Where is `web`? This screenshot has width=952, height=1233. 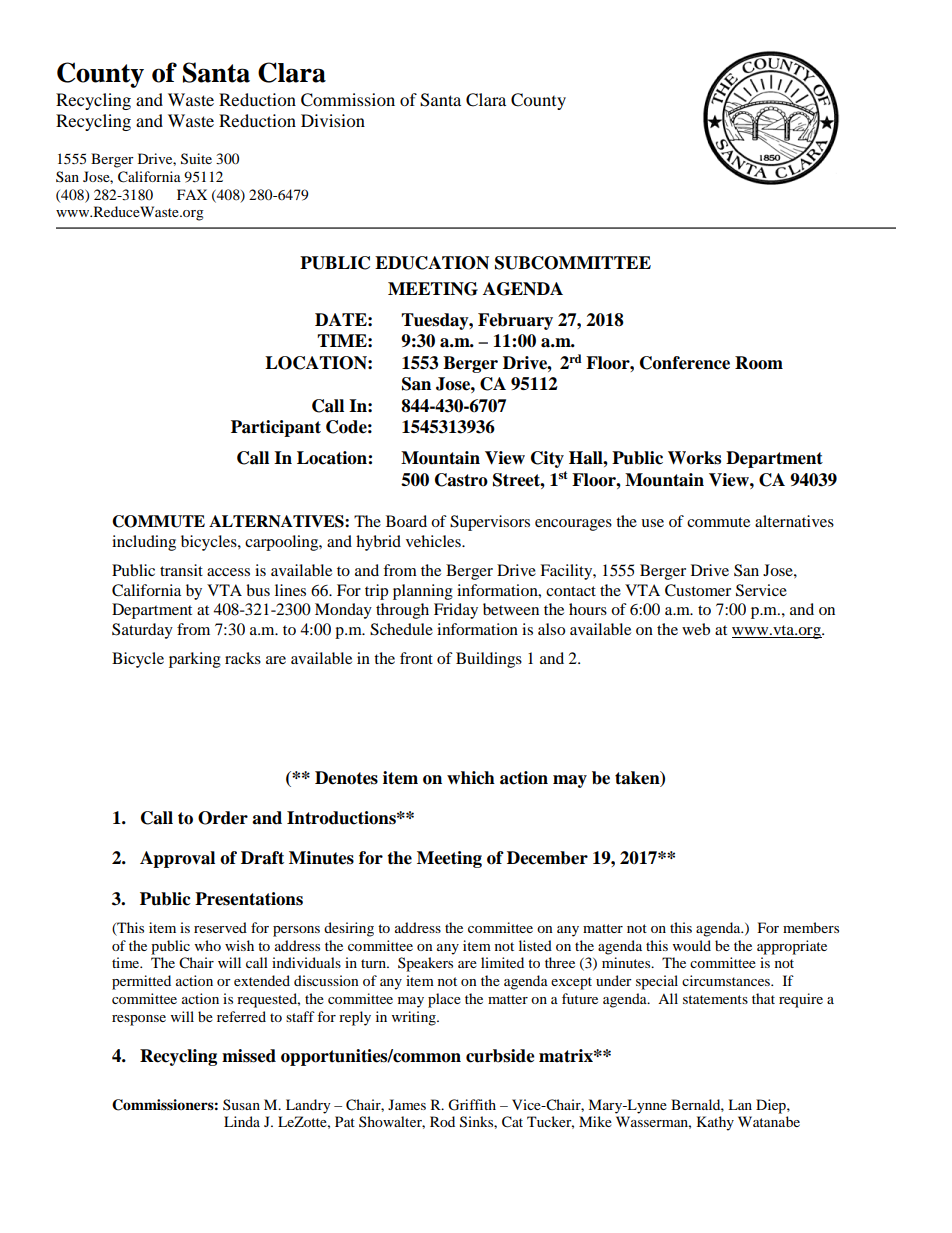
web is located at coordinates (696, 629).
